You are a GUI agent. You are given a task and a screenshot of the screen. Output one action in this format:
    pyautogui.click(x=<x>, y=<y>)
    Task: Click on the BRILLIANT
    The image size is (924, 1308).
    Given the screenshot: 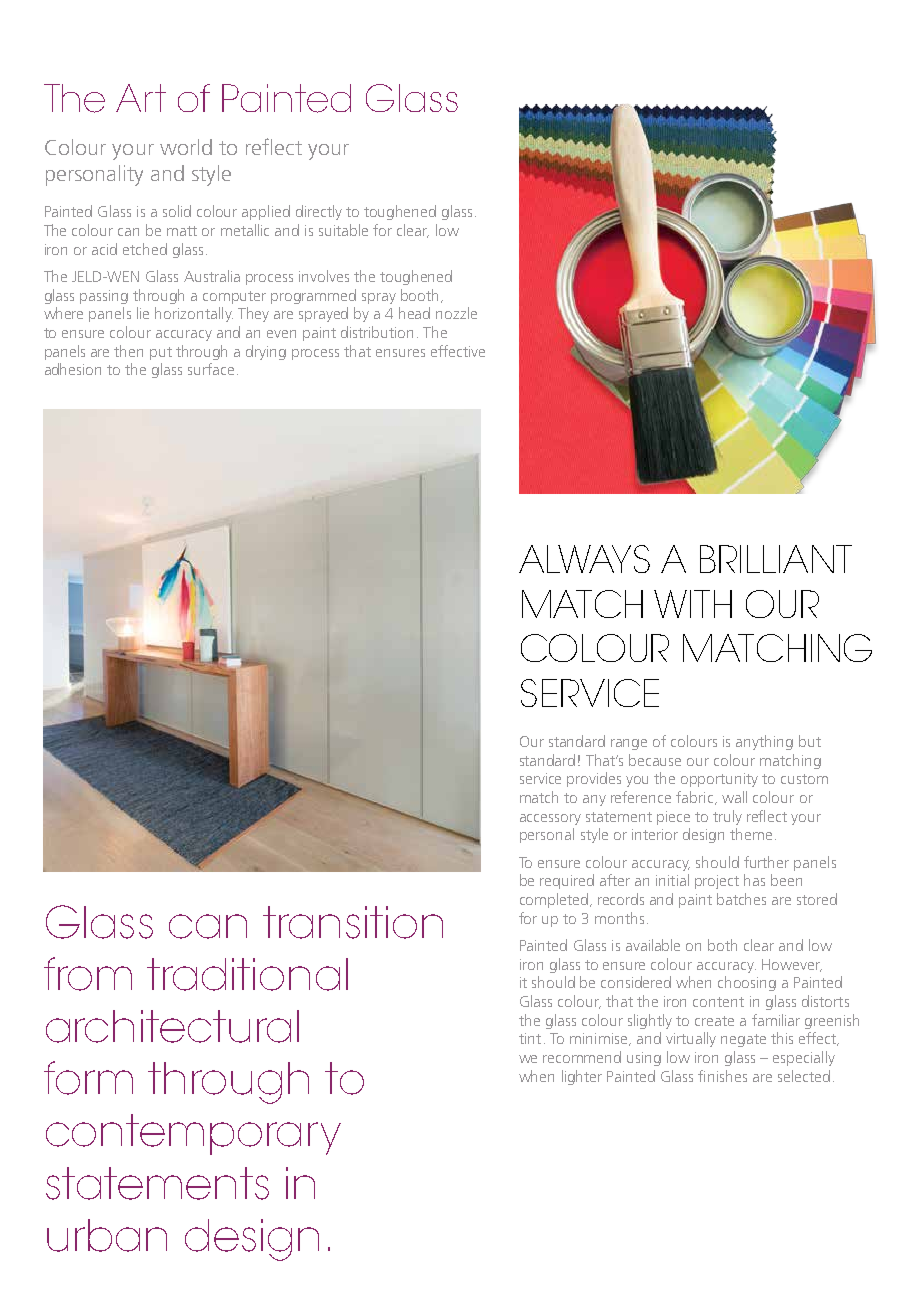 What is the action you would take?
    pyautogui.click(x=776, y=559)
